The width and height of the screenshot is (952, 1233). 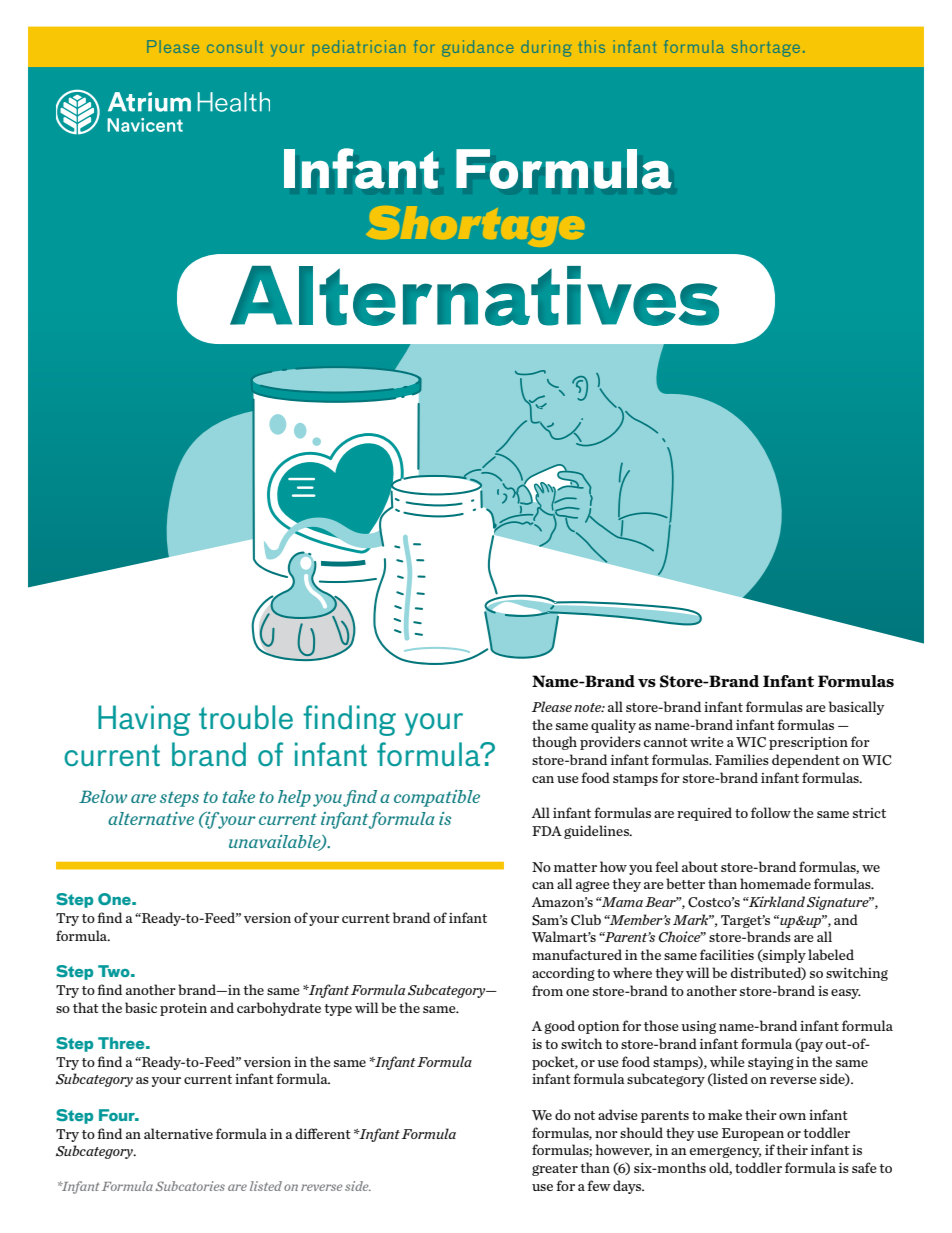 What do you see at coordinates (554, 743) in the screenshot?
I see `though` at bounding box center [554, 743].
